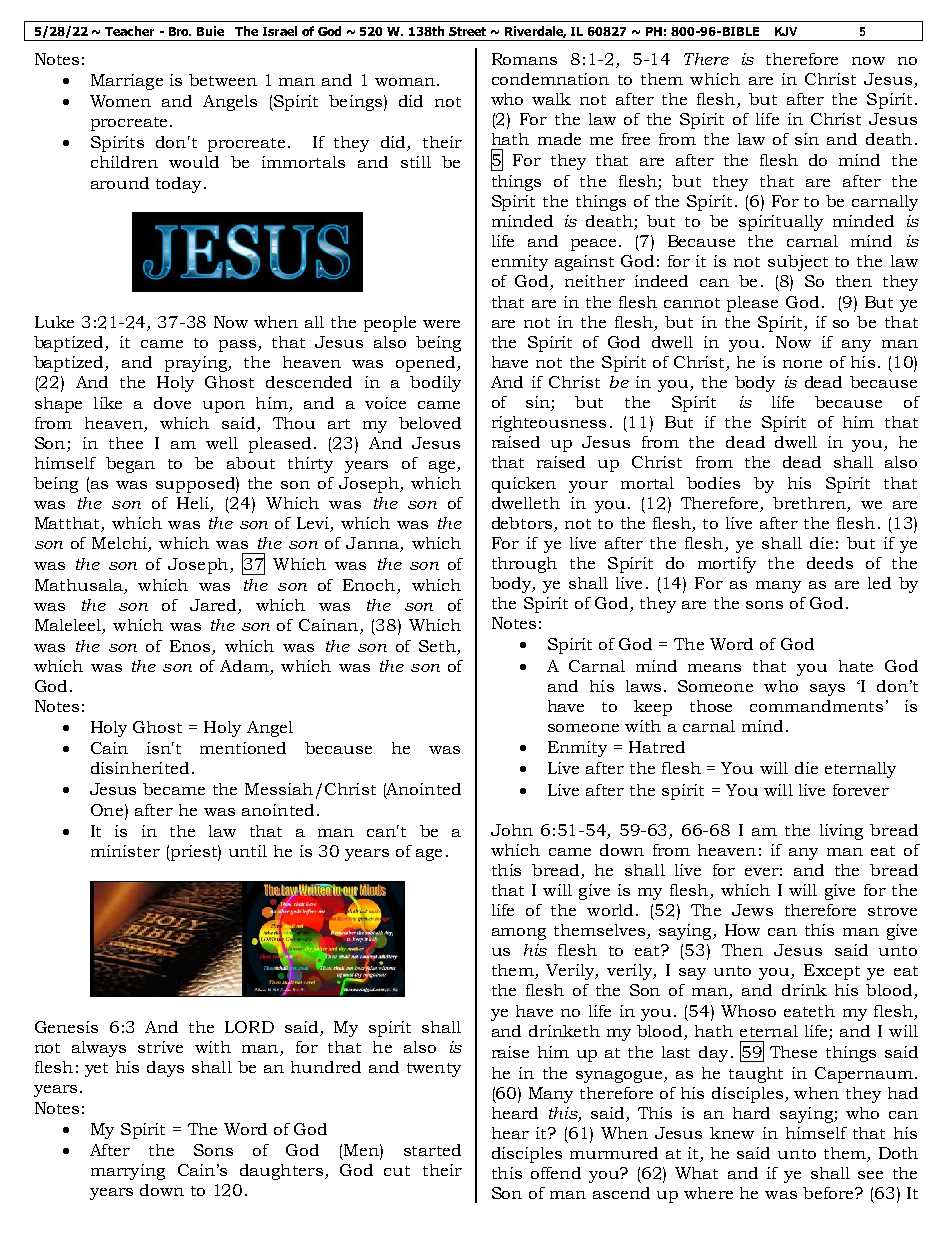 The image size is (952, 1233). I want to click on Seth, so click(437, 646).
